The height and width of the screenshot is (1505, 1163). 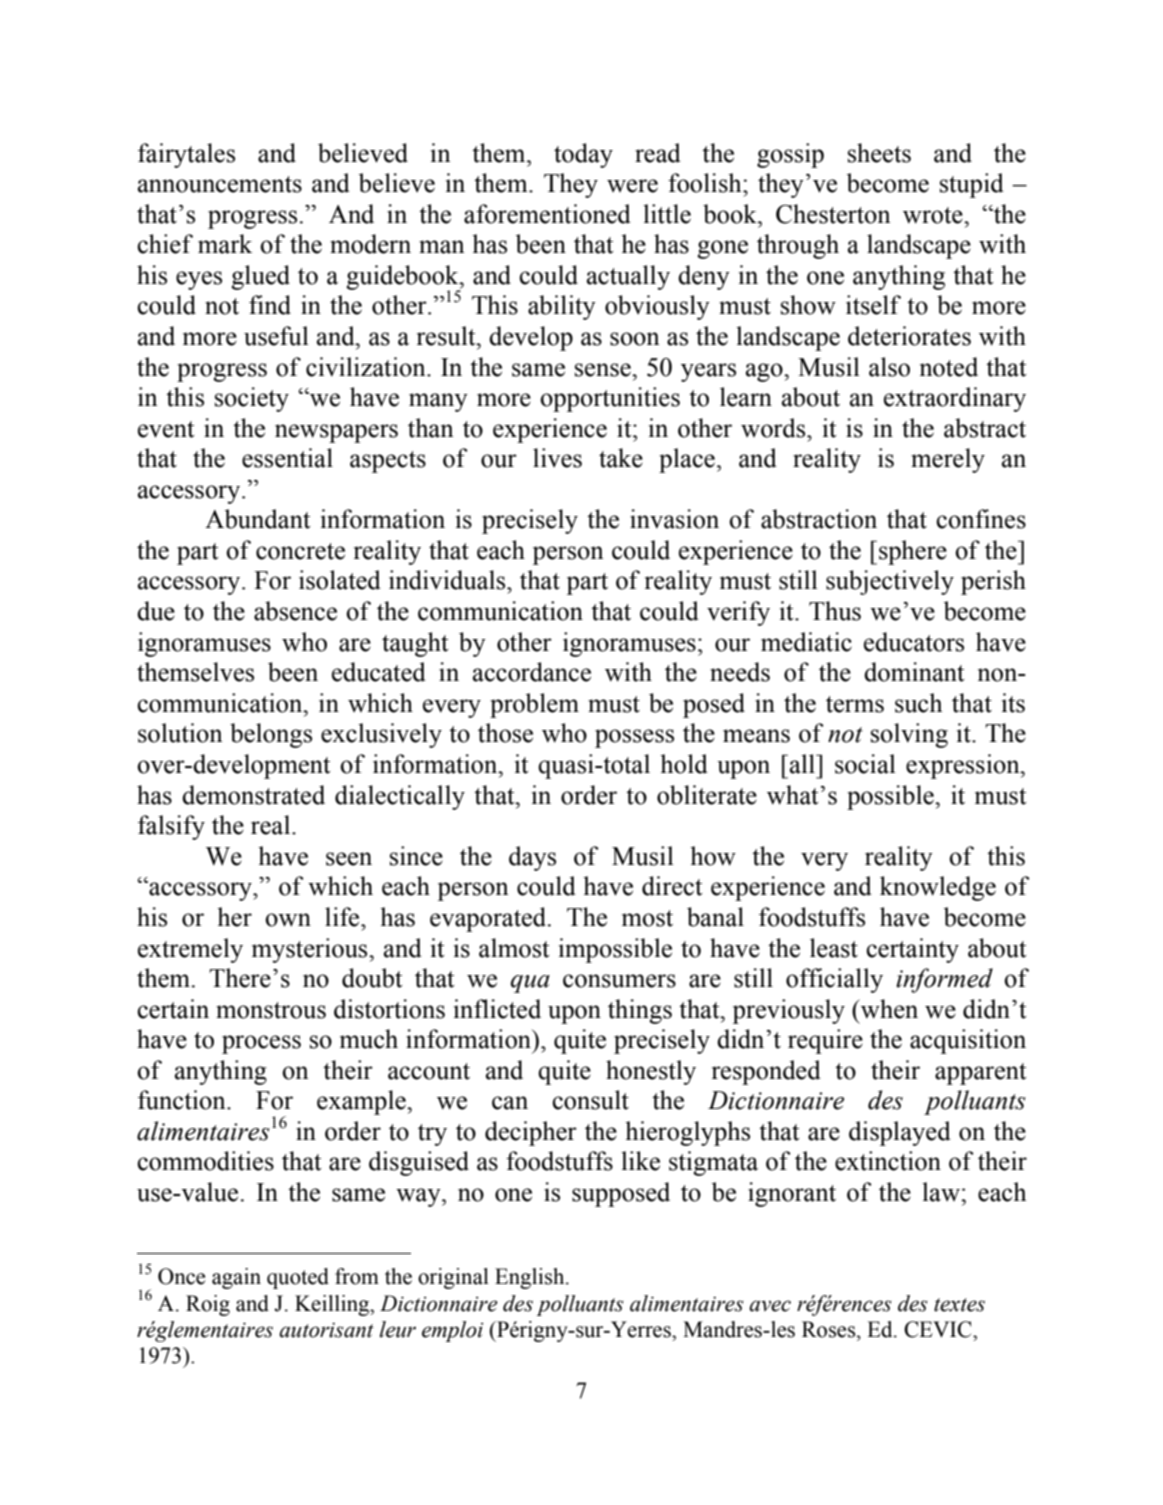 What do you see at coordinates (879, 153) in the screenshot?
I see `sheets` at bounding box center [879, 153].
